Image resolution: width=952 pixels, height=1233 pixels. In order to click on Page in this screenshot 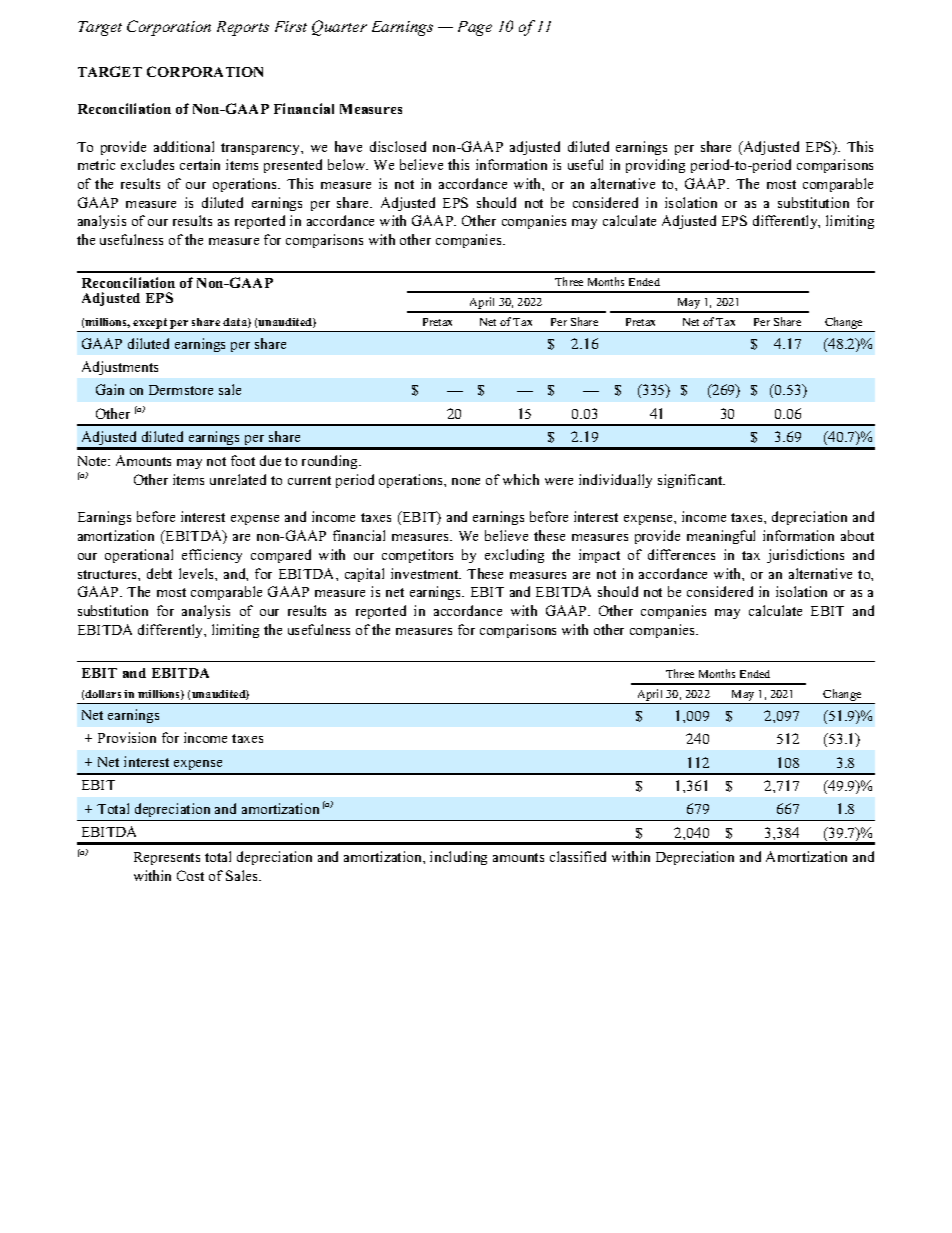, I will do `click(475, 28)`.
